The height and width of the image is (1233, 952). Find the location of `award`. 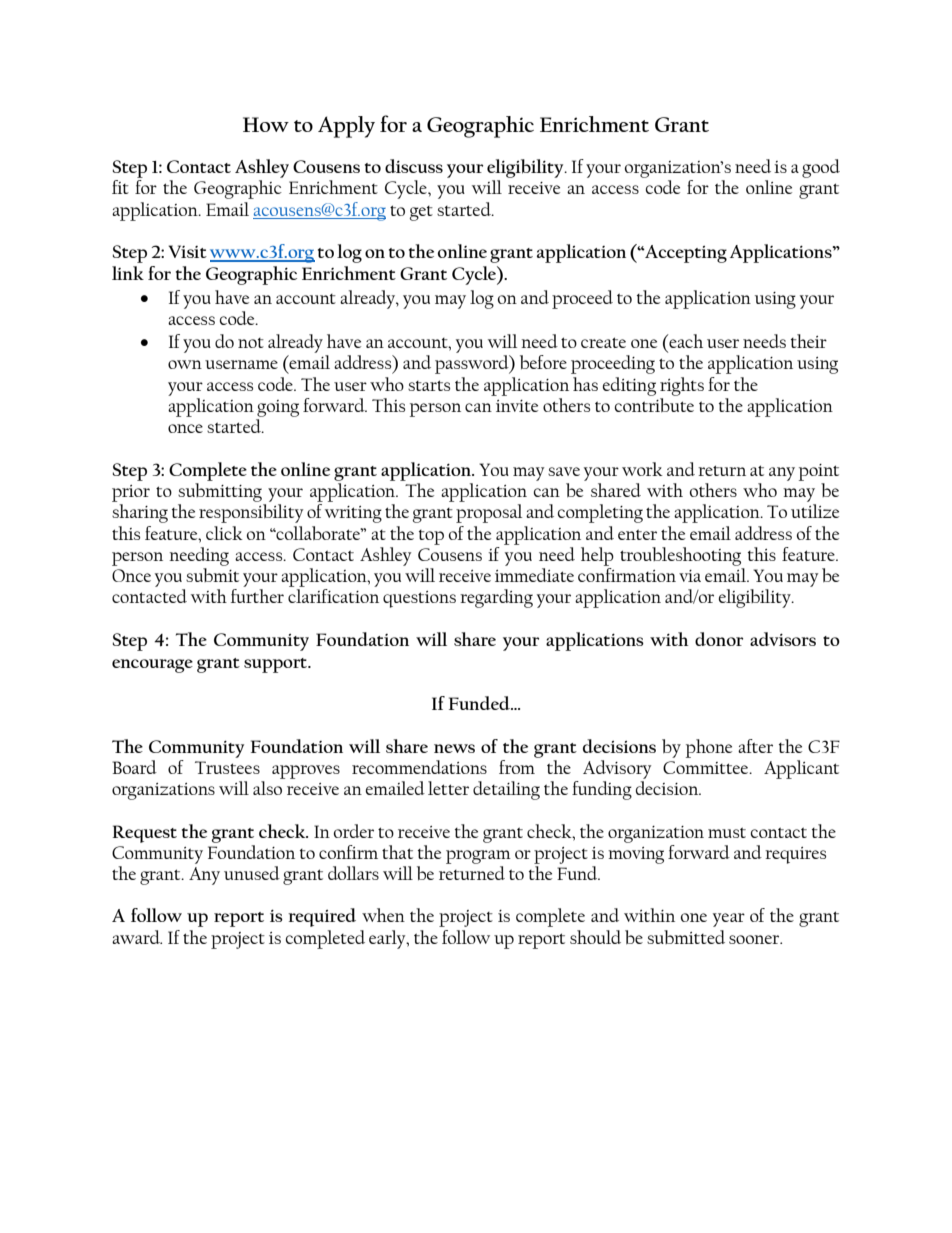

award is located at coordinates (137, 937).
